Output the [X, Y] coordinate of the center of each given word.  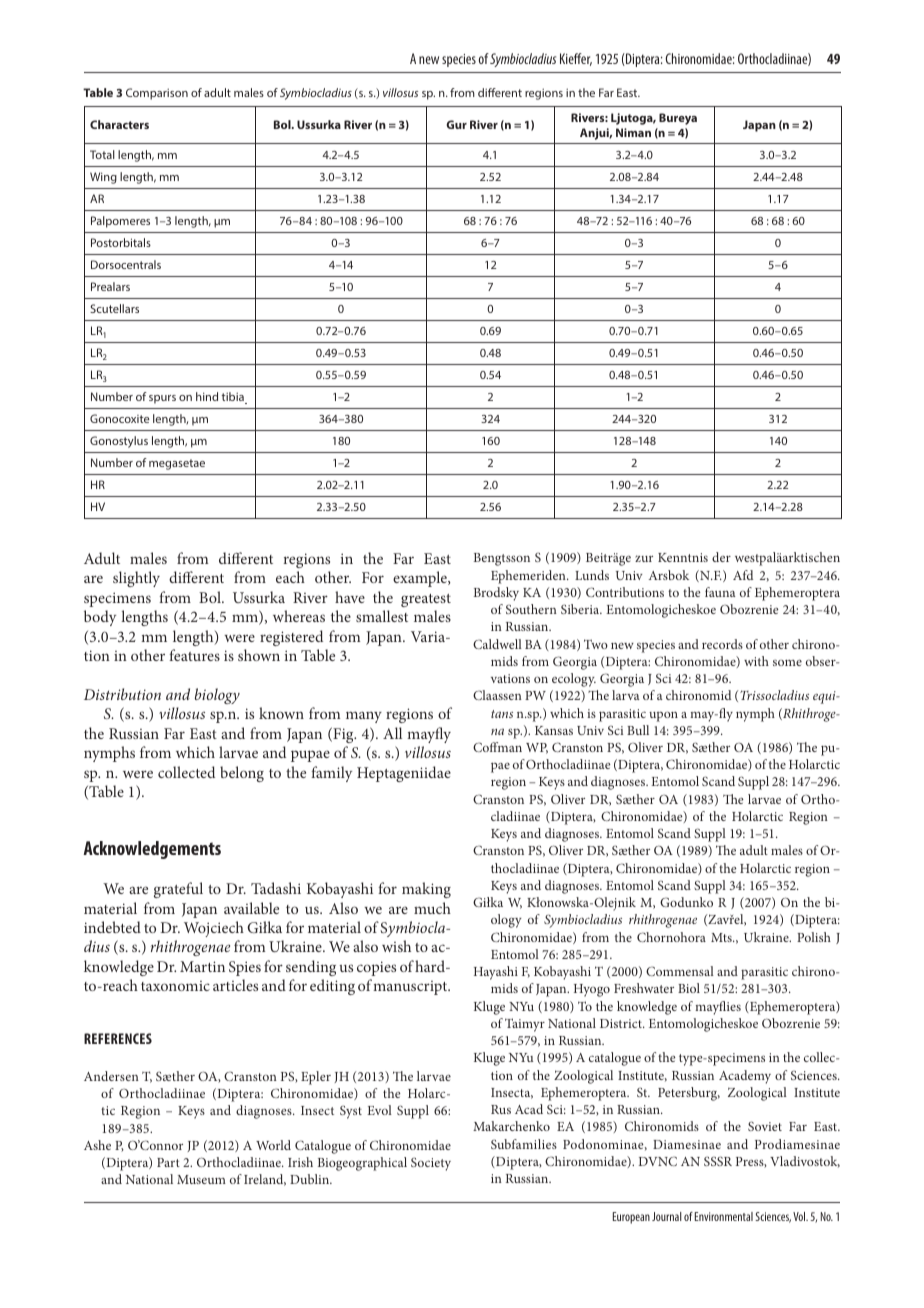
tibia [233, 398]
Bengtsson [502, 559]
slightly [136, 579]
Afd [743, 575]
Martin [202, 966]
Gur [456, 124]
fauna [720, 592]
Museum [201, 1179]
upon [663, 716]
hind [207, 396]
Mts [722, 937]
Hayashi [496, 973]
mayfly [429, 735]
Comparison [157, 94]
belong [242, 774]
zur [644, 558]
